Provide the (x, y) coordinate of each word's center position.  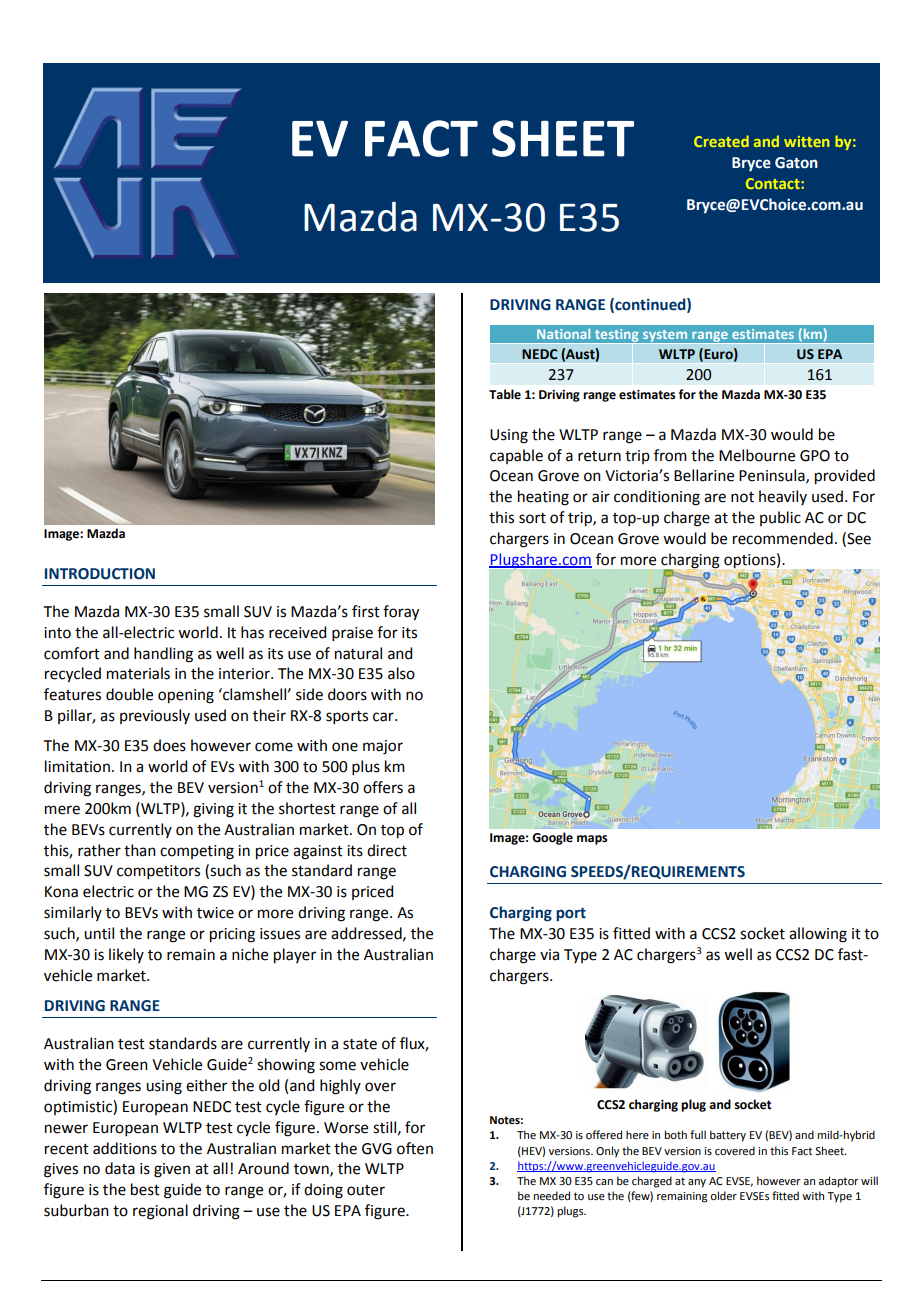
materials (138, 673)
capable (516, 456)
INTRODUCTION (100, 574)
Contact (773, 183)
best (145, 1189)
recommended (783, 538)
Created (721, 141)
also (401, 673)
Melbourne (757, 455)
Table (505, 394)
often (415, 1148)
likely (126, 955)
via (549, 955)
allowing (818, 935)
